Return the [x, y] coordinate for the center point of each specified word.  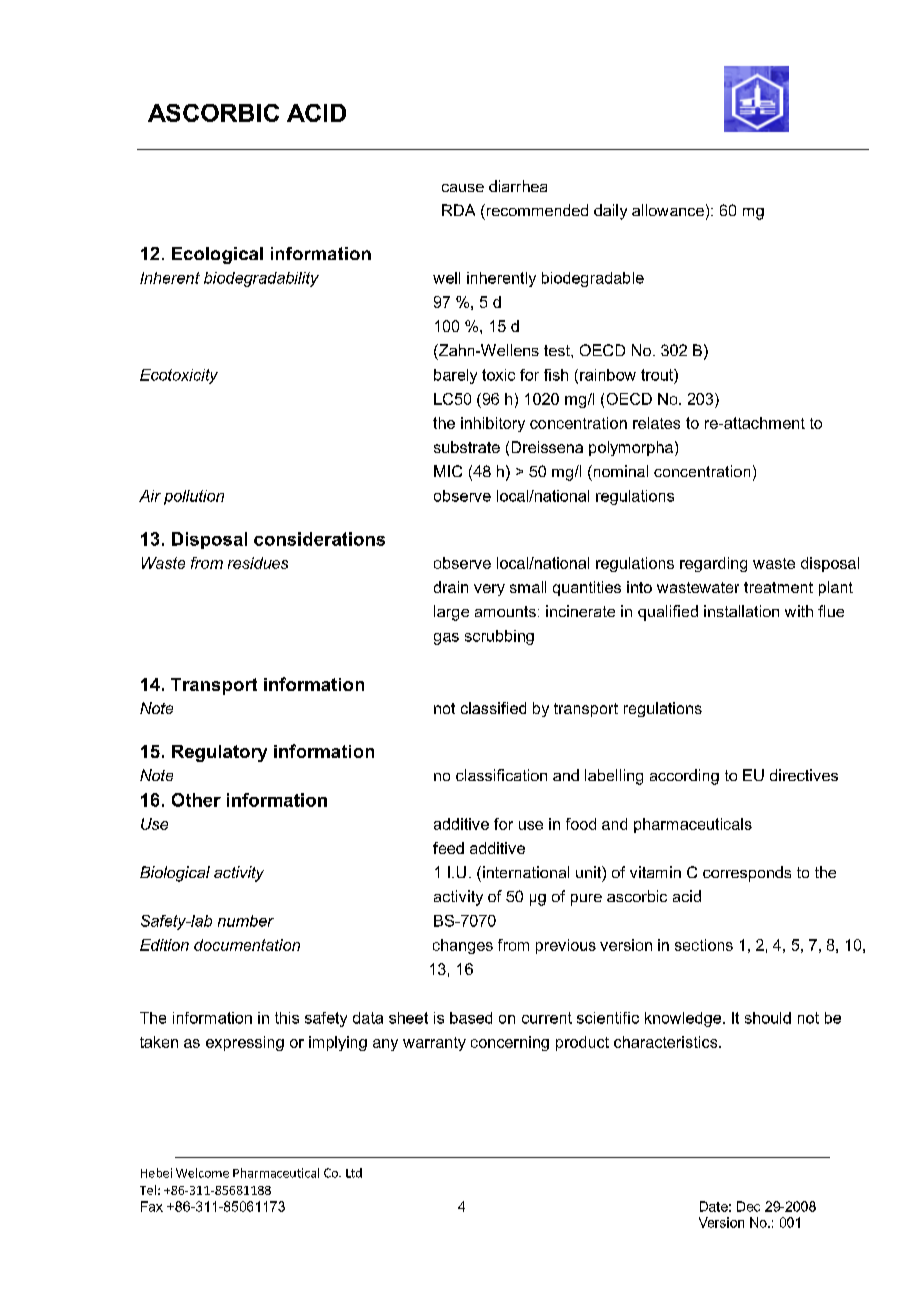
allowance [668, 210]
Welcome [202, 1173]
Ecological [217, 255]
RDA [458, 210]
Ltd [354, 1173]
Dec [748, 1206]
